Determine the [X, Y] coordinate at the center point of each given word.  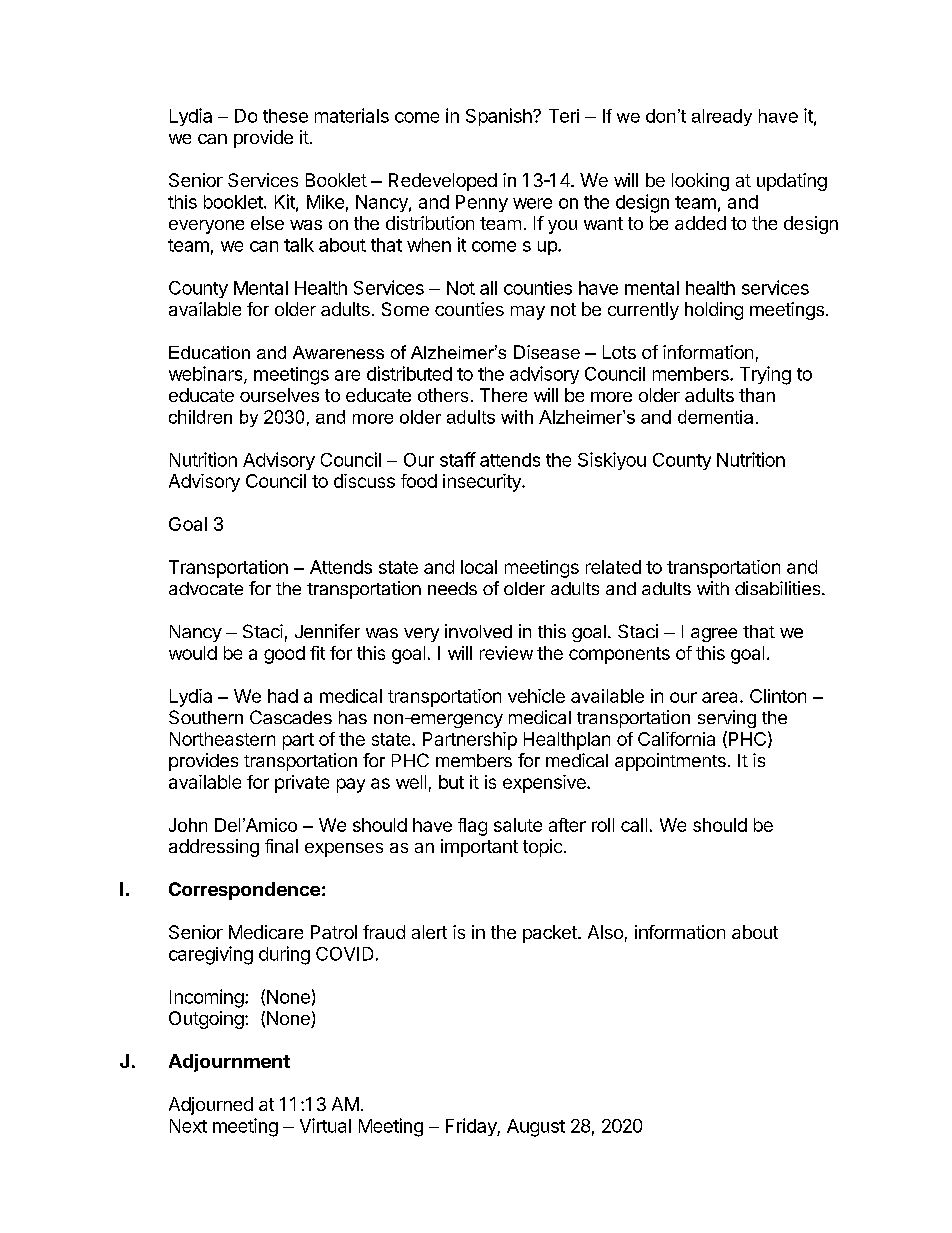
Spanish [500, 117]
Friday [472, 1127]
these [285, 116]
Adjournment [229, 1063]
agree [714, 635]
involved [478, 631]
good [284, 655]
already [722, 117]
